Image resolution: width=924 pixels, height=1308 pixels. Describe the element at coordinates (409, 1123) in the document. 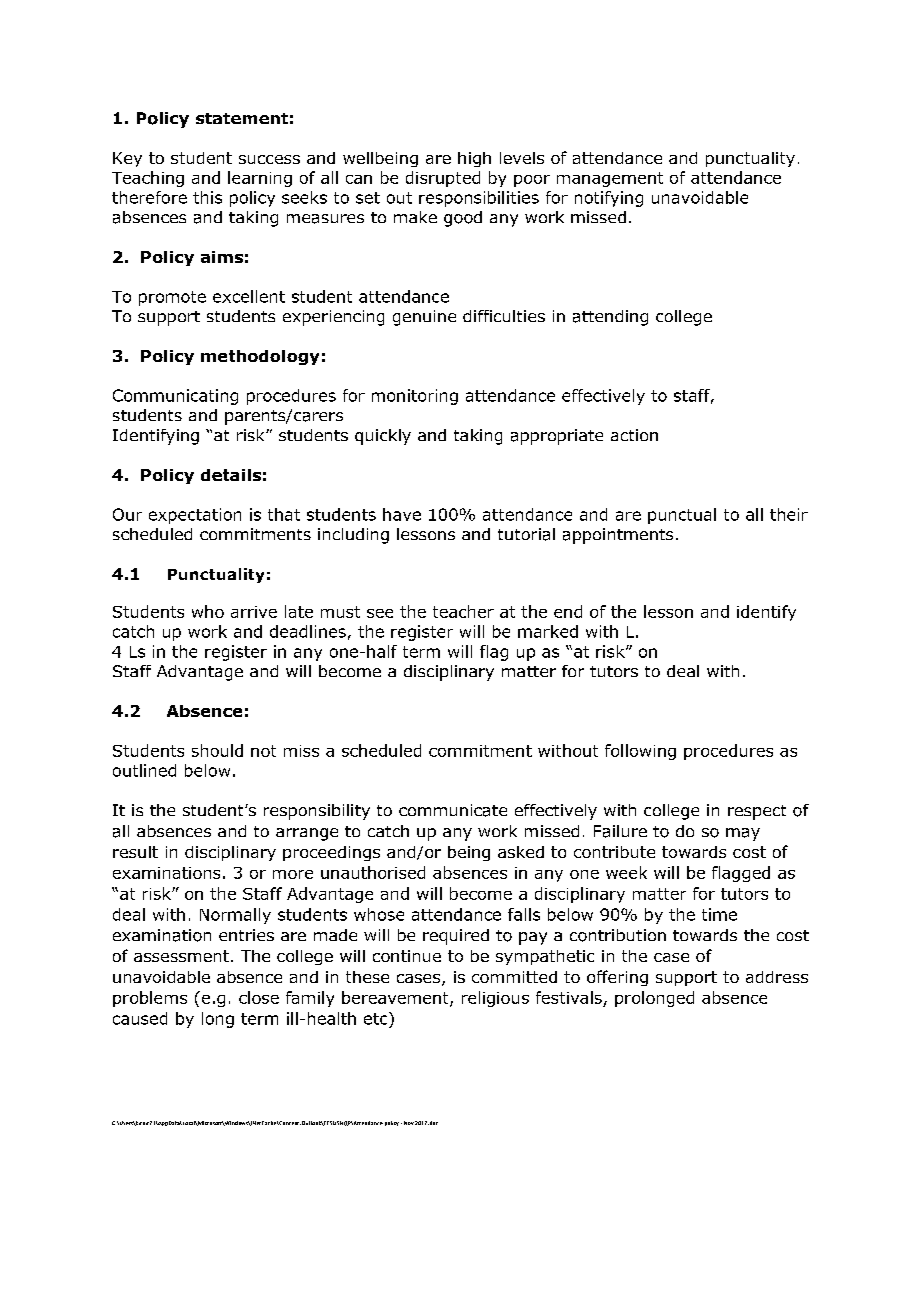

I see `Nov` at that location.
